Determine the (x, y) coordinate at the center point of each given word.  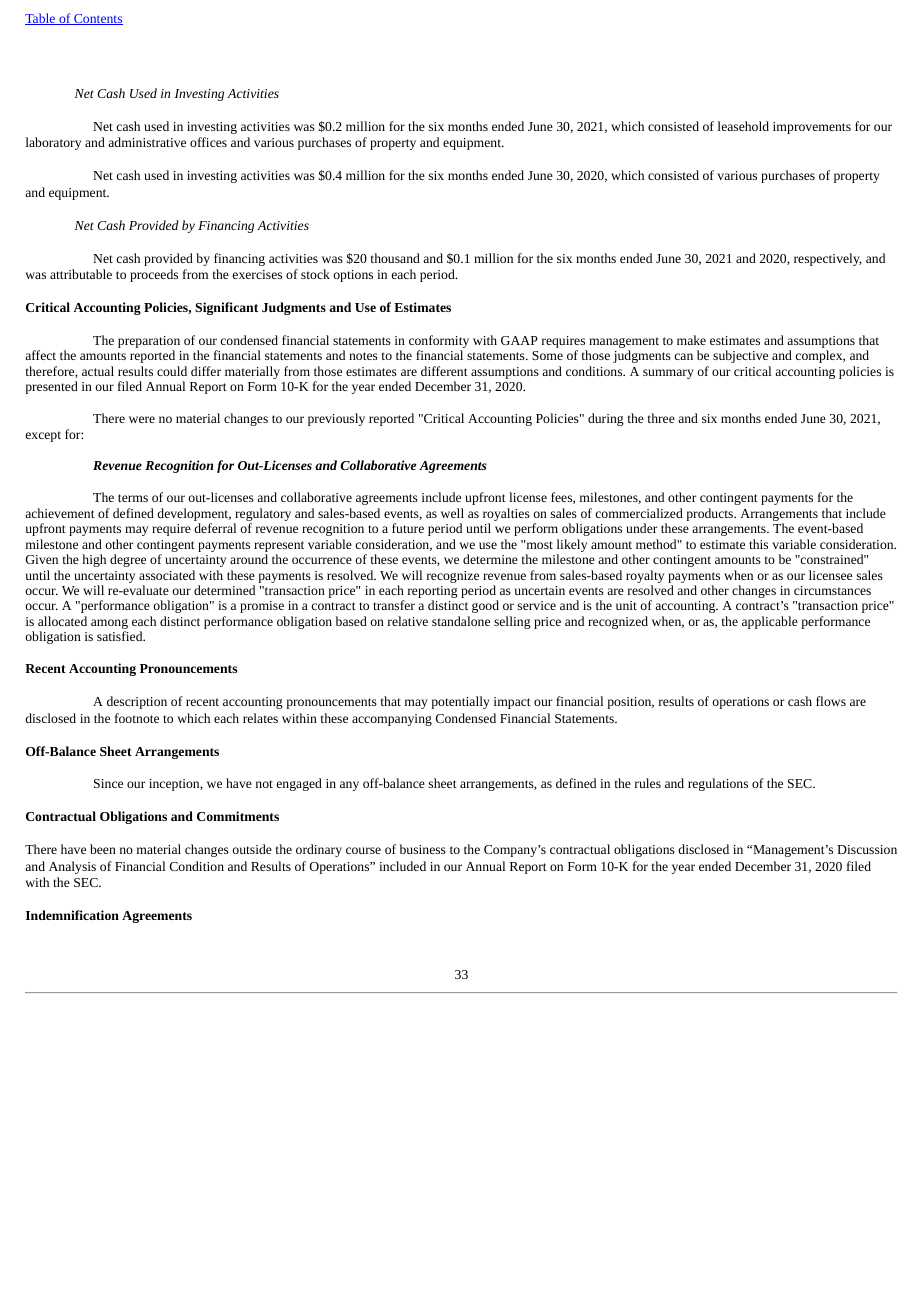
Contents (97, 19)
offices (208, 142)
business (423, 849)
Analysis (72, 867)
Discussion (867, 849)
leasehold (743, 126)
